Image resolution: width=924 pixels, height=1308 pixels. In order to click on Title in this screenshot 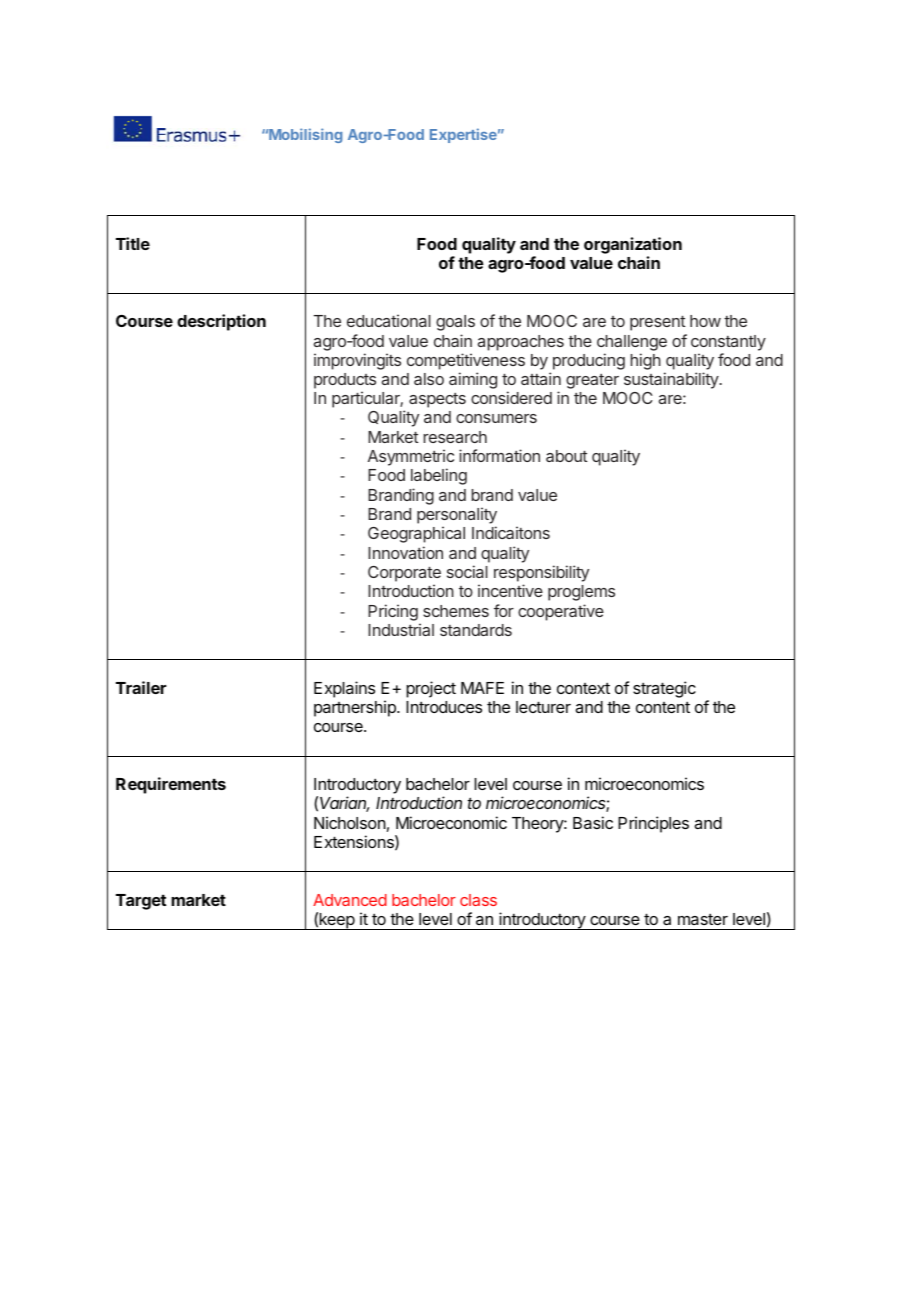, I will do `click(133, 243)`.
